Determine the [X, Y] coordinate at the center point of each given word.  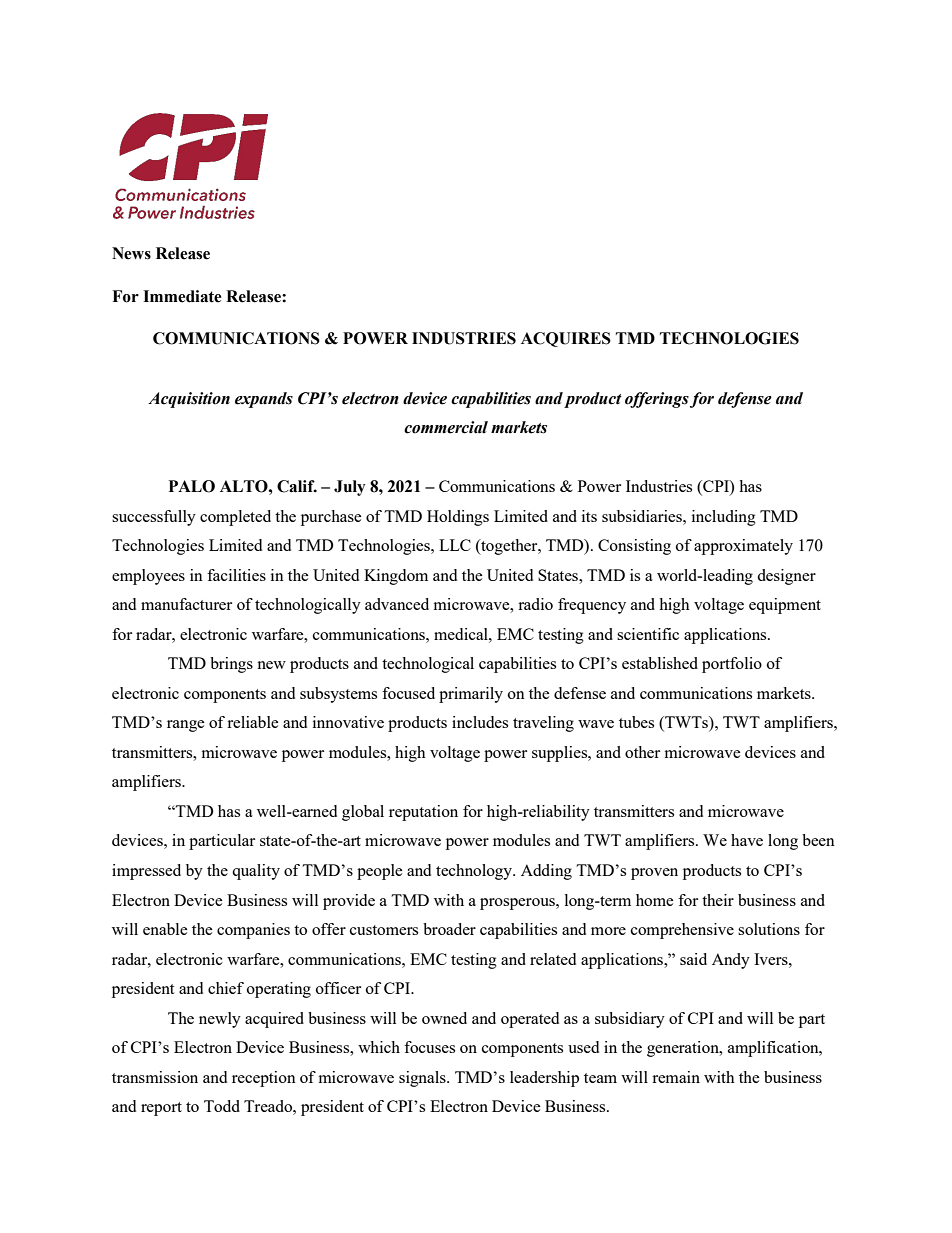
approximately [743, 547]
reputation [423, 813]
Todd [222, 1106]
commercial [446, 427]
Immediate [182, 296]
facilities [236, 575]
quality [256, 872]
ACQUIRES [566, 339]
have [747, 840]
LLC [455, 545]
